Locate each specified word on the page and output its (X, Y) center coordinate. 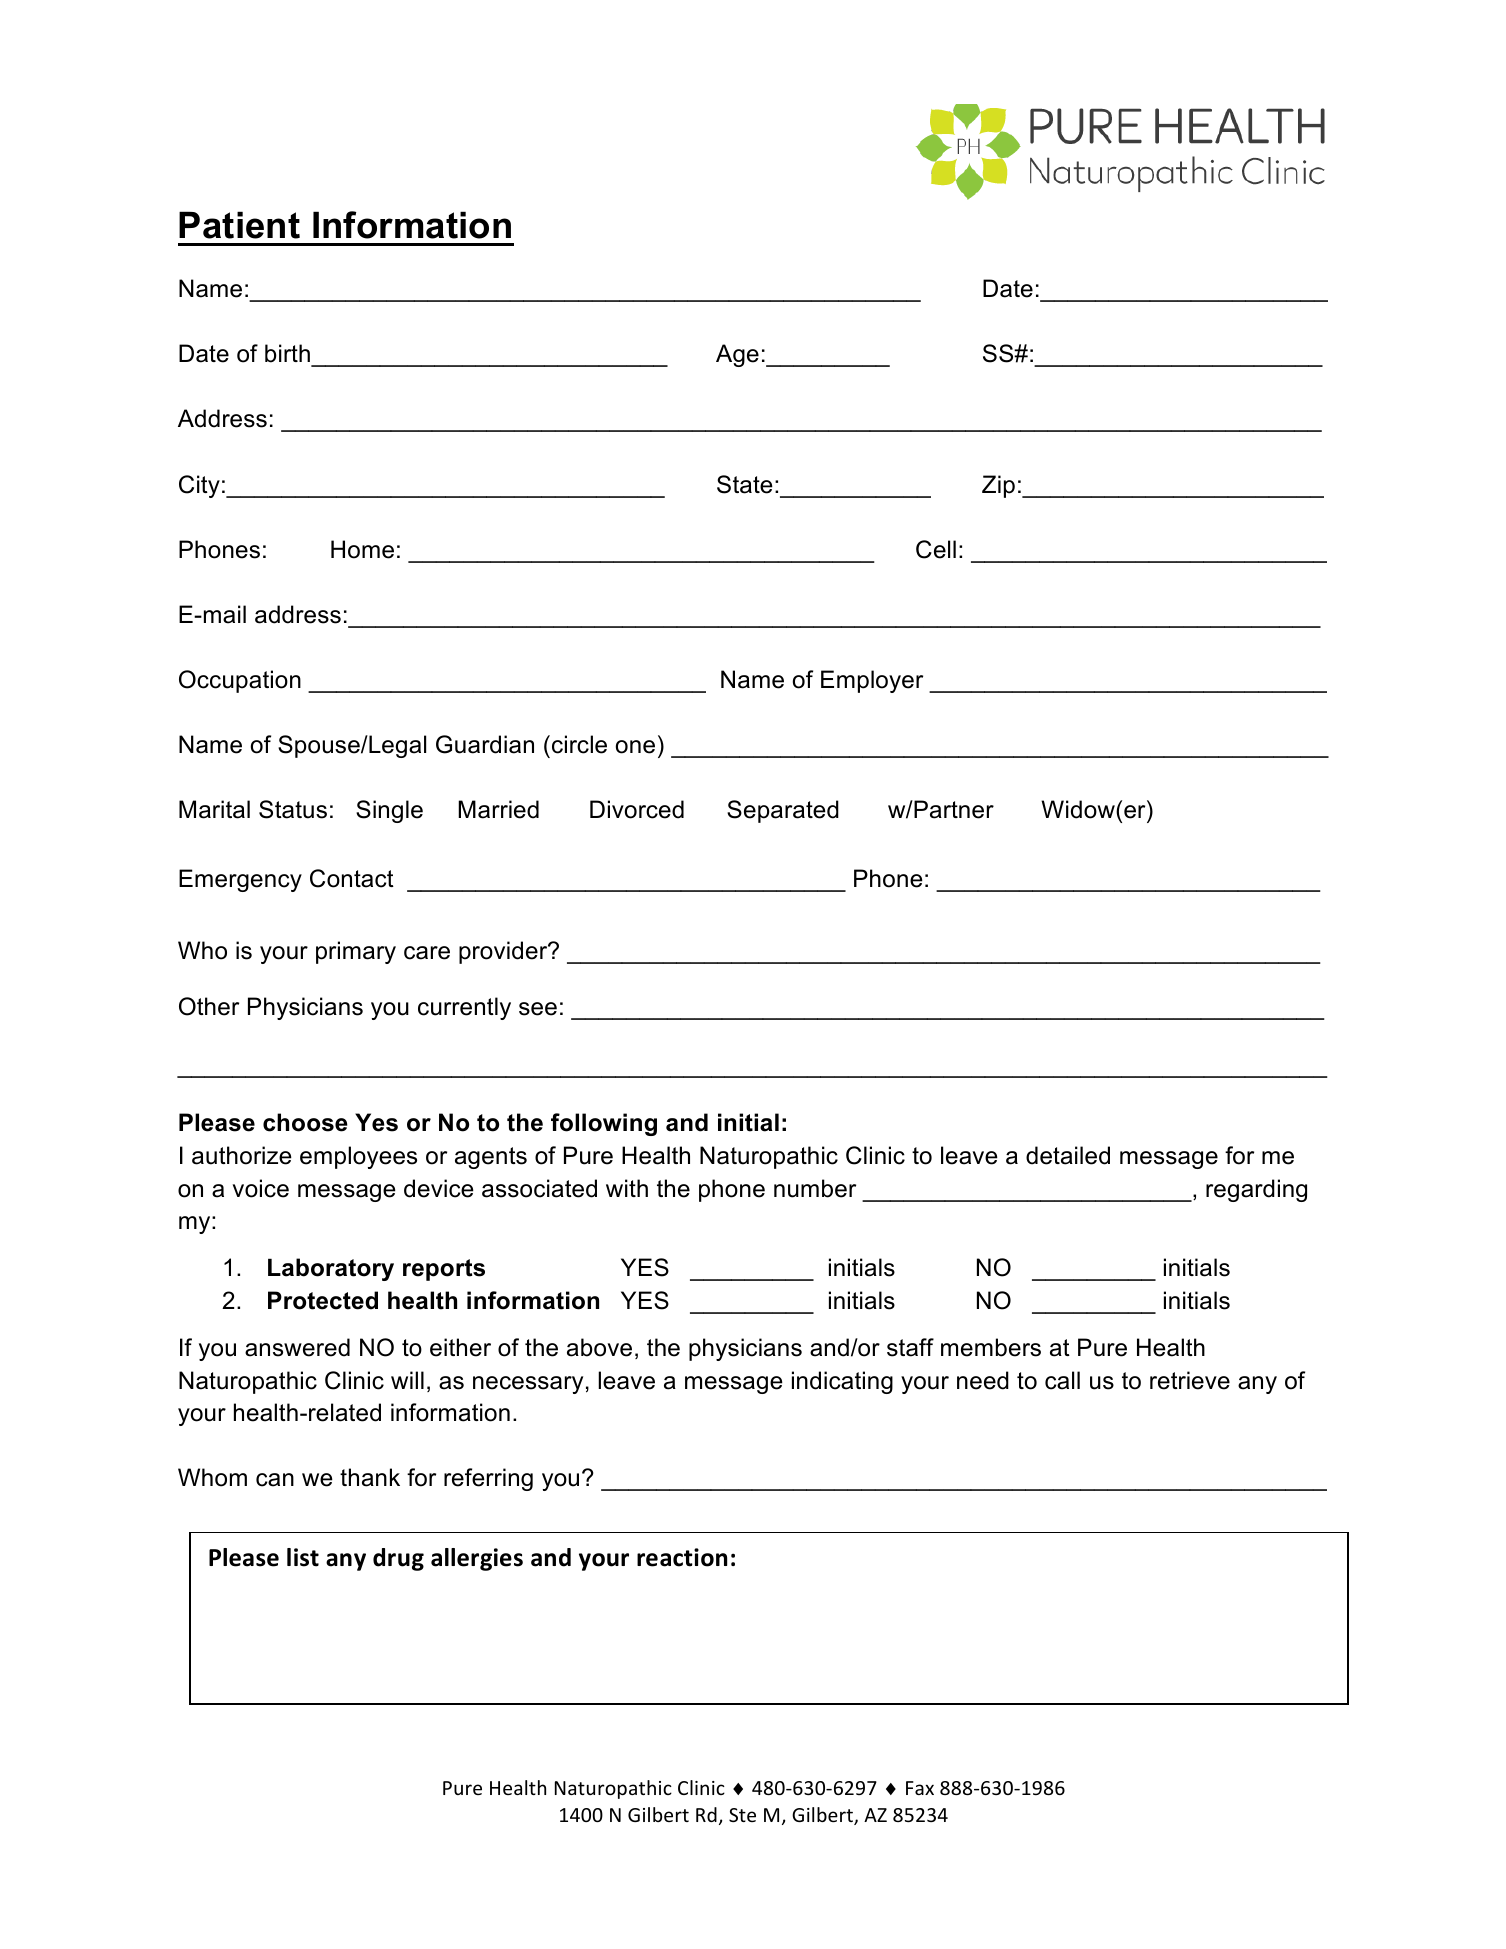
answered (297, 1347)
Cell (936, 549)
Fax (920, 1788)
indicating (842, 1382)
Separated (783, 811)
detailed (1068, 1155)
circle (578, 744)
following (604, 1124)
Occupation (240, 681)
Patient (239, 225)
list (303, 1557)
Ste (742, 1815)
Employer (872, 681)
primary (356, 952)
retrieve (1190, 1380)
